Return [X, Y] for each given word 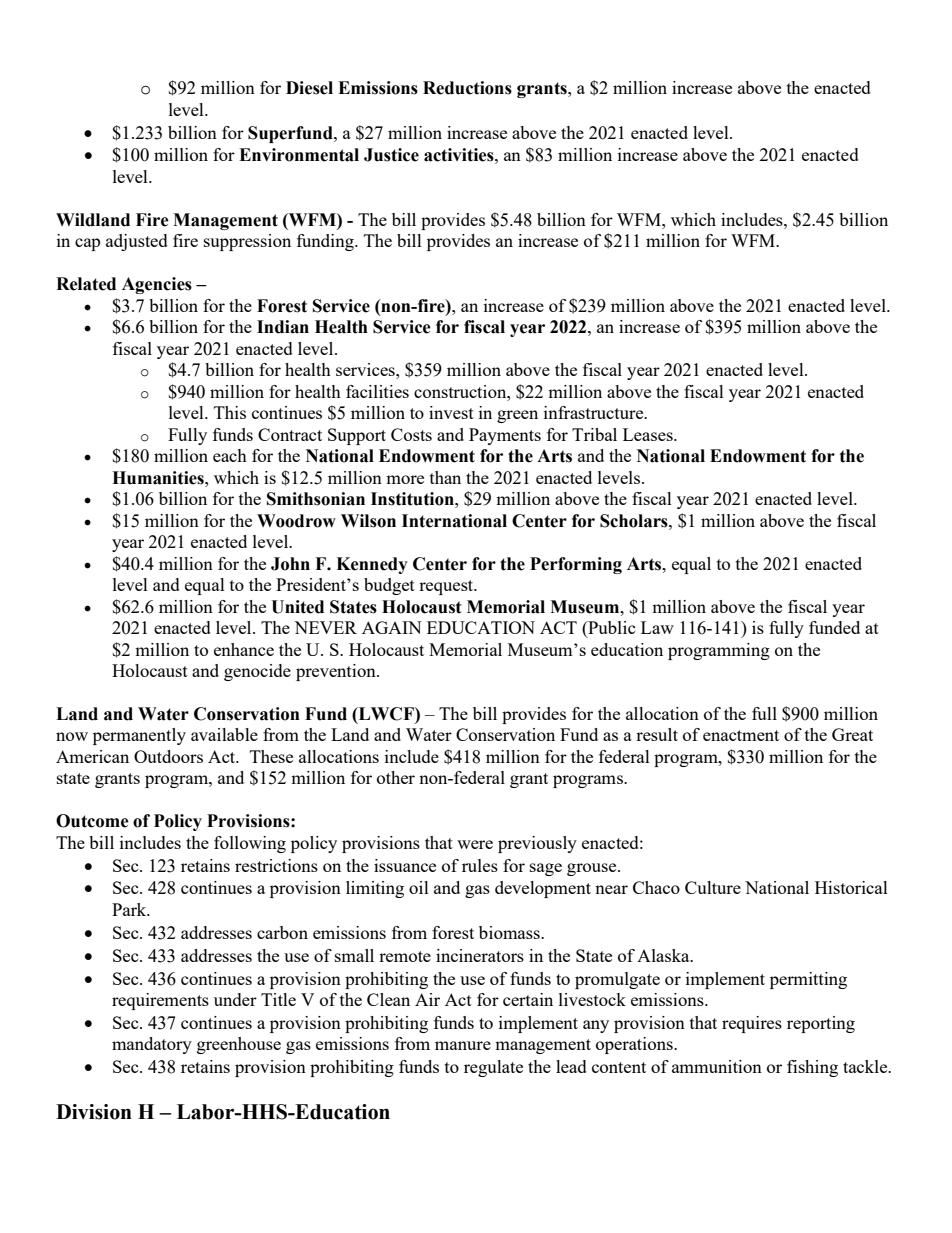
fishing [812, 1068]
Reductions [467, 88]
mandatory [152, 1045]
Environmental [299, 155]
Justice [391, 155]
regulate [493, 1068]
